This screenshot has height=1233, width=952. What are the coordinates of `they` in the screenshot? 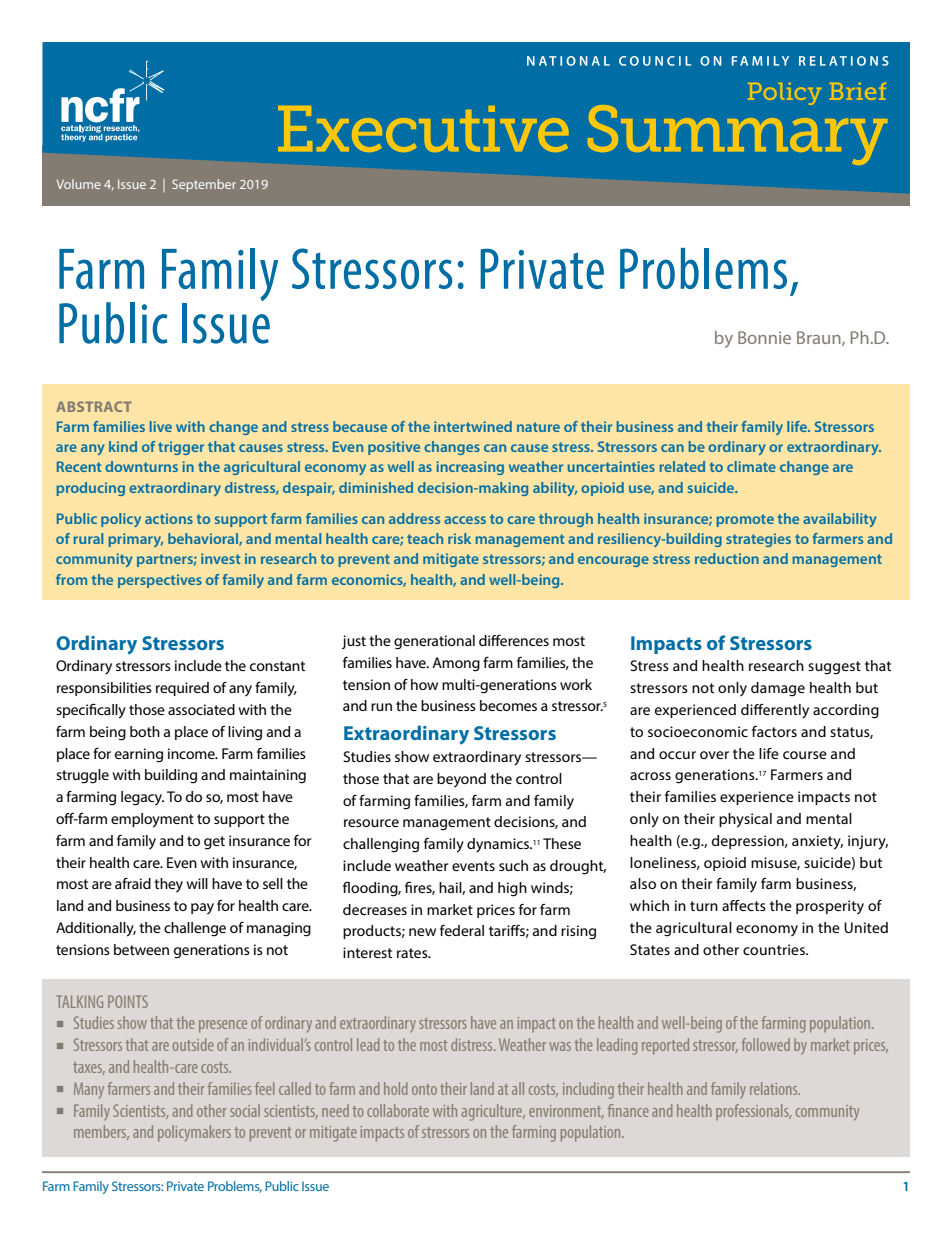 It's located at (168, 885).
